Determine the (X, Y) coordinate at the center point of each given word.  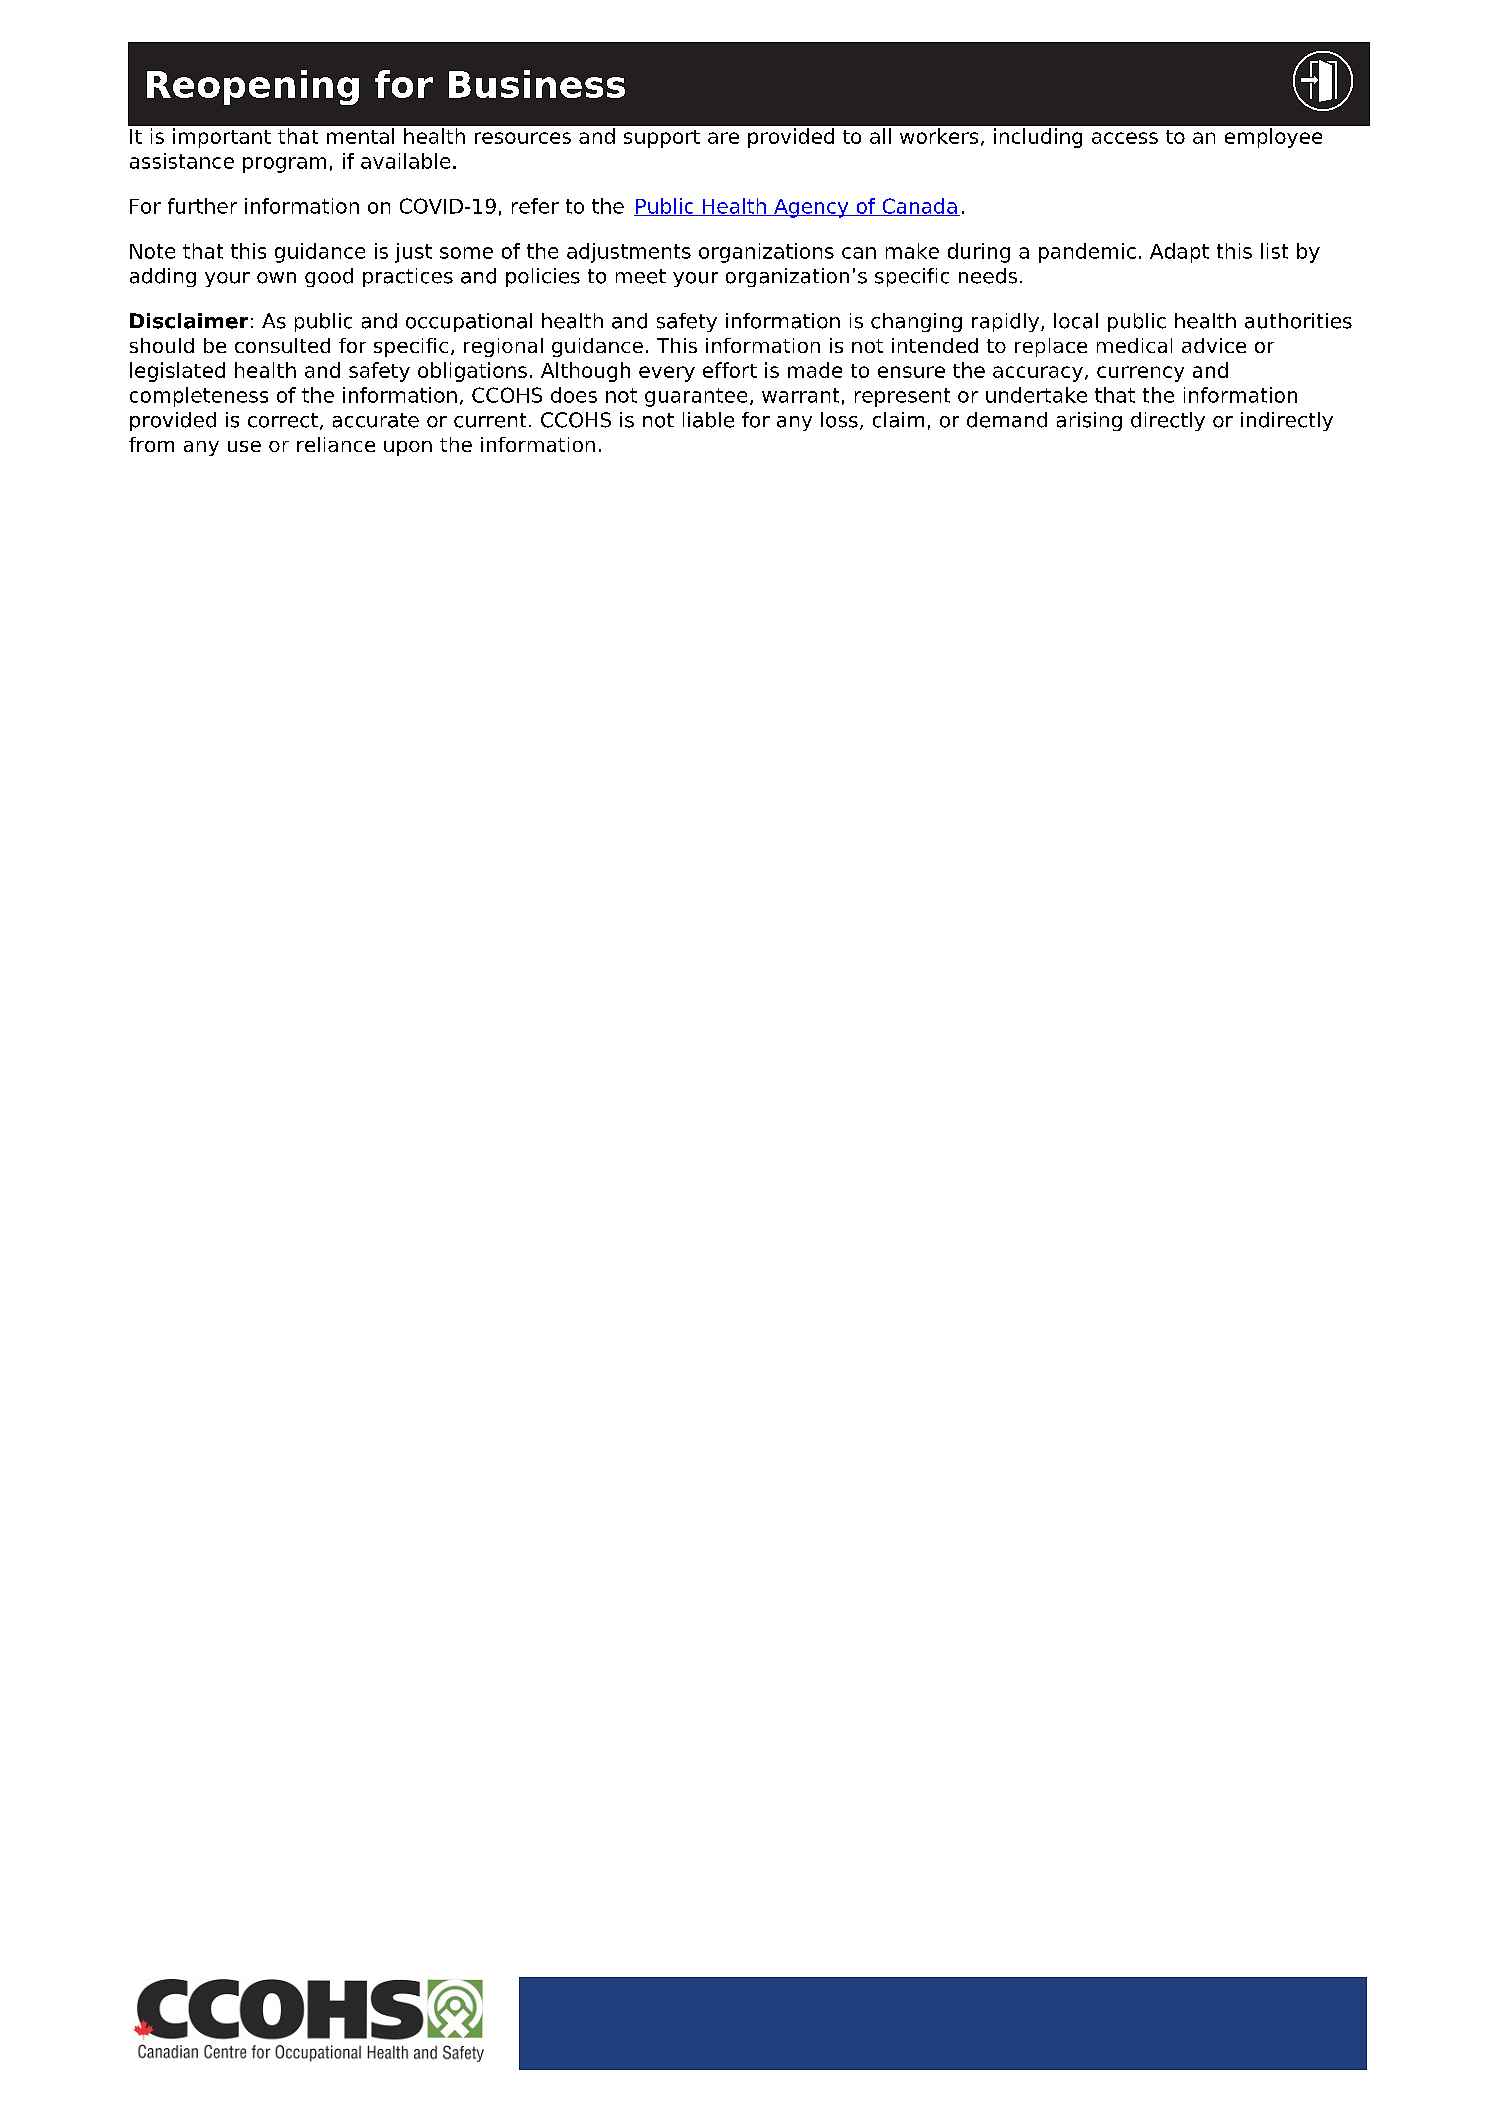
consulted (282, 345)
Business (537, 84)
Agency (811, 208)
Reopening (253, 87)
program (284, 165)
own (276, 278)
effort (730, 370)
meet (641, 276)
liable (708, 420)
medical (1134, 345)
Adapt (1179, 253)
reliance (336, 444)
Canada (919, 207)
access (1125, 138)
